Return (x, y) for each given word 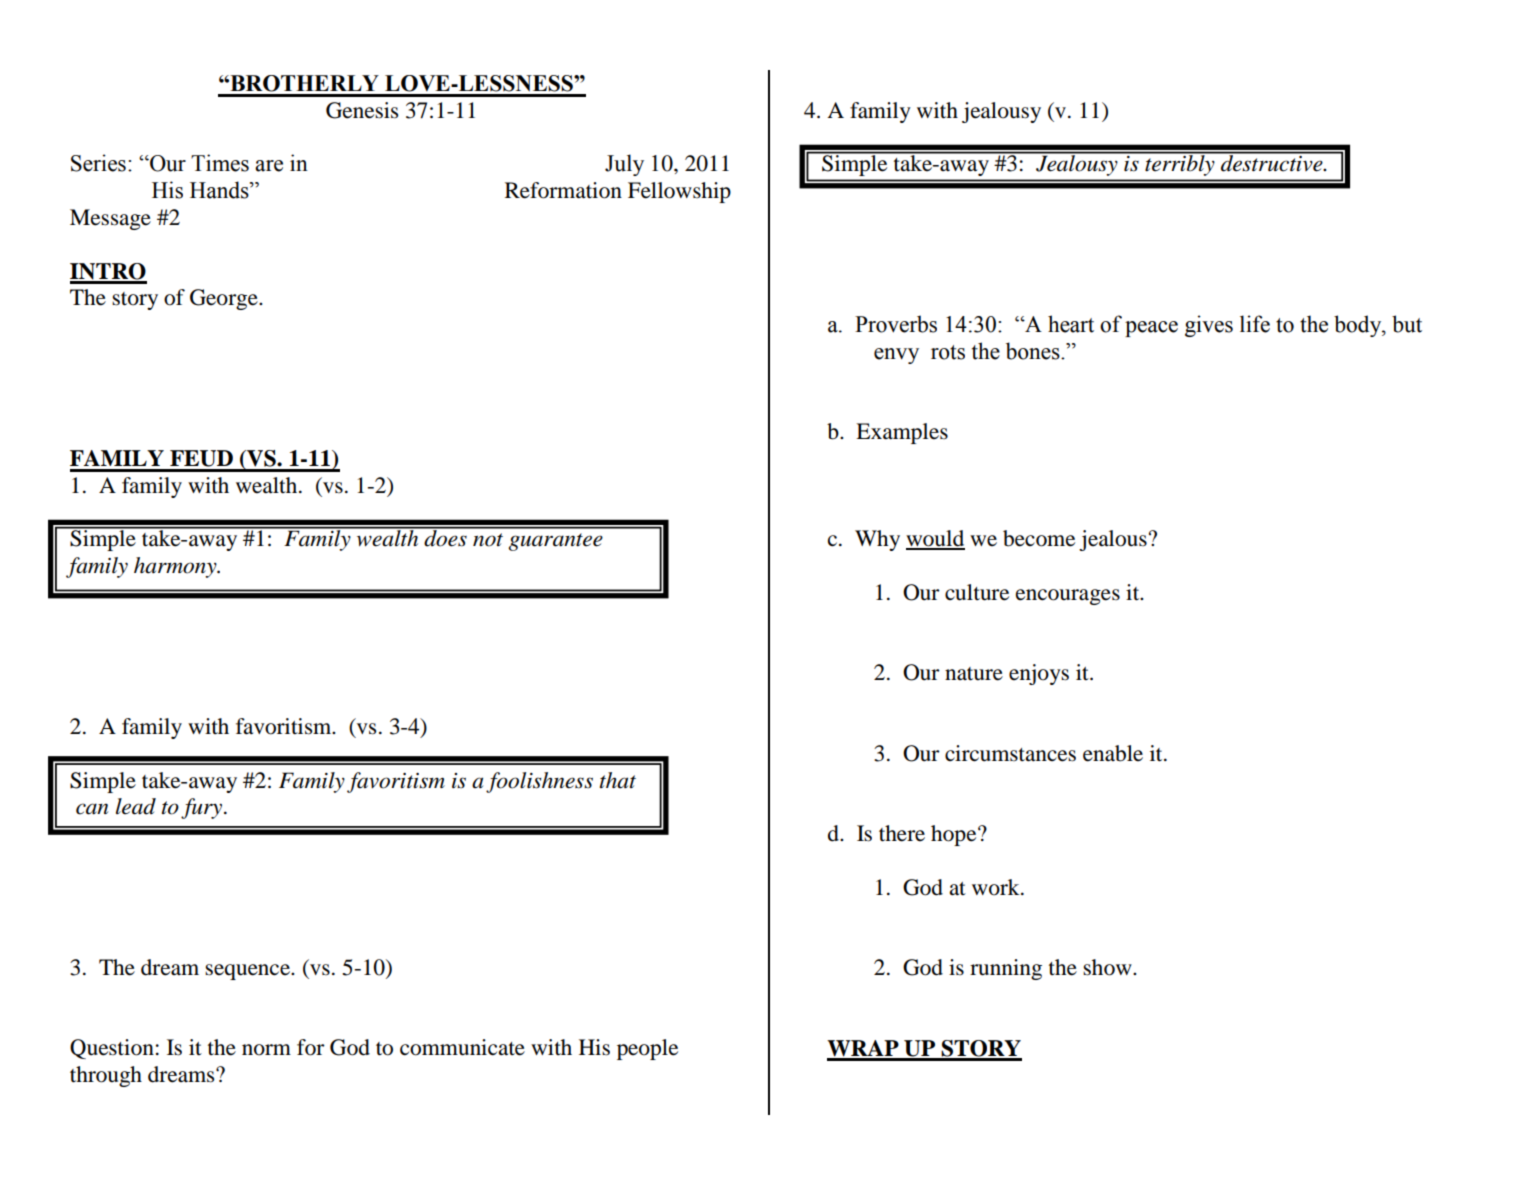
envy (896, 356)
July (624, 165)
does (445, 537)
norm (266, 1050)
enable (1113, 753)
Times (220, 163)
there (902, 833)
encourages (1068, 597)
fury (203, 808)
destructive (1272, 162)
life (1255, 324)
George (225, 299)
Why (877, 540)
